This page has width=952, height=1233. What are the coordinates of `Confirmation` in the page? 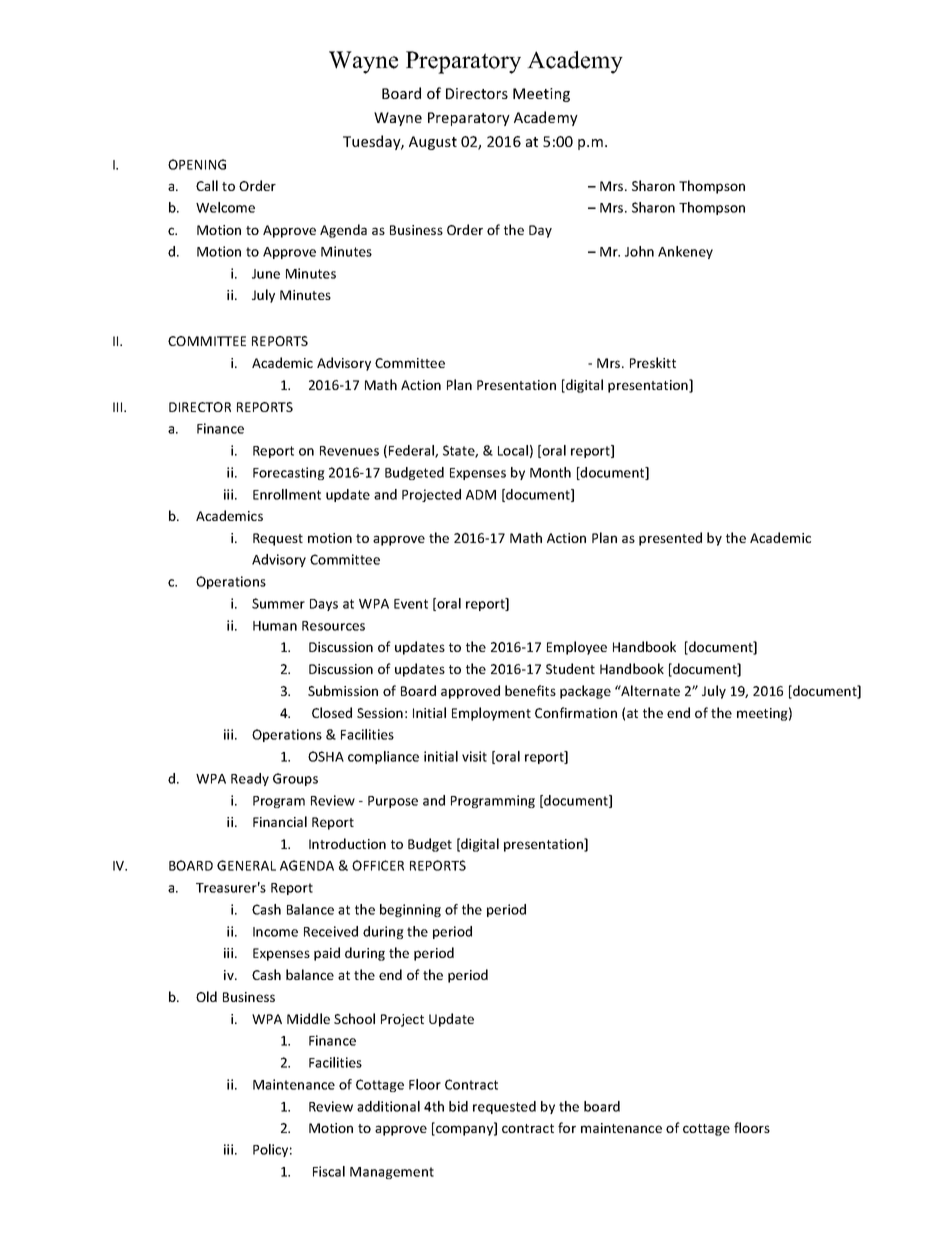 It's located at (576, 712).
